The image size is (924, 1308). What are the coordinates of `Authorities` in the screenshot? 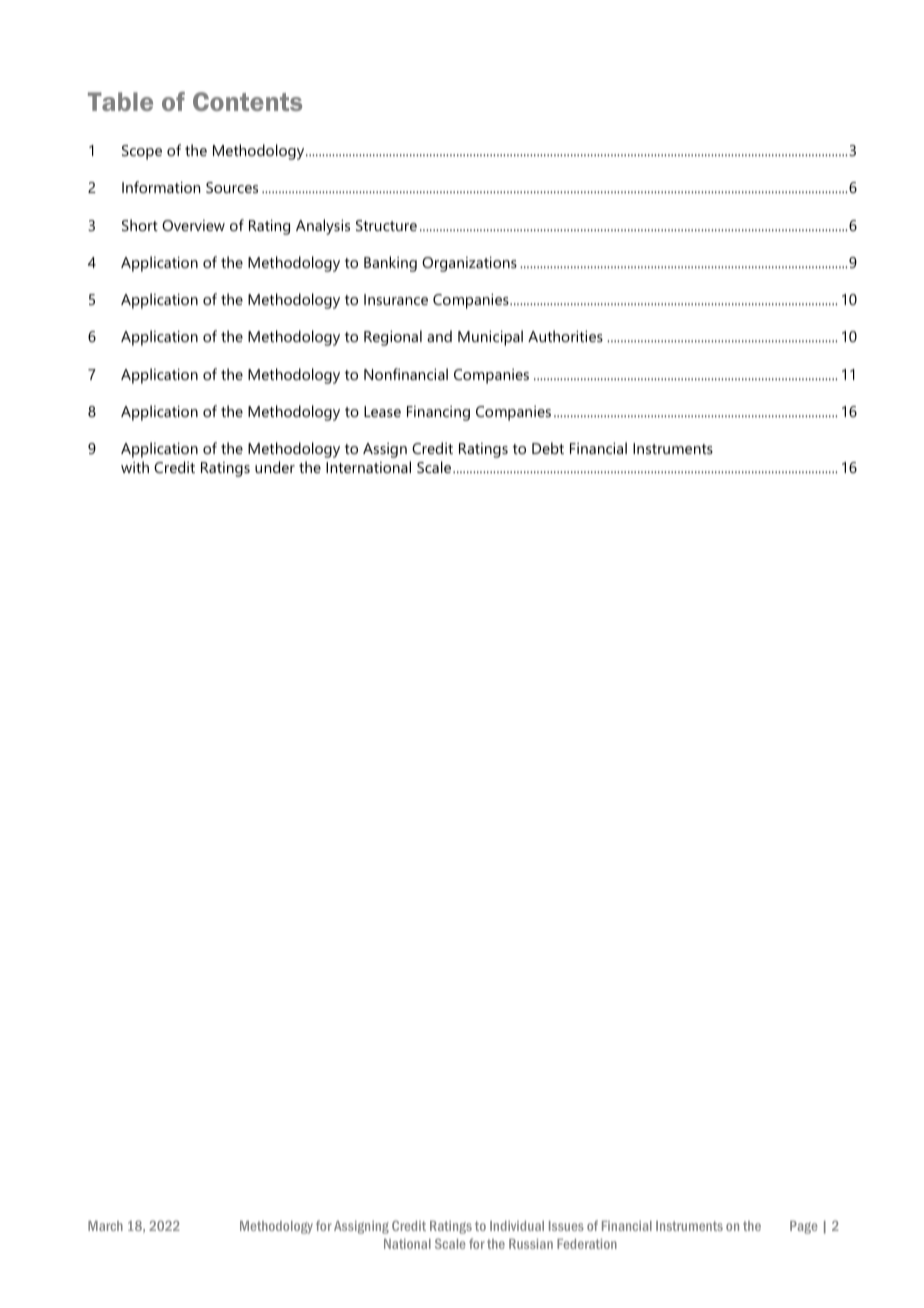 It's located at (565, 336).
